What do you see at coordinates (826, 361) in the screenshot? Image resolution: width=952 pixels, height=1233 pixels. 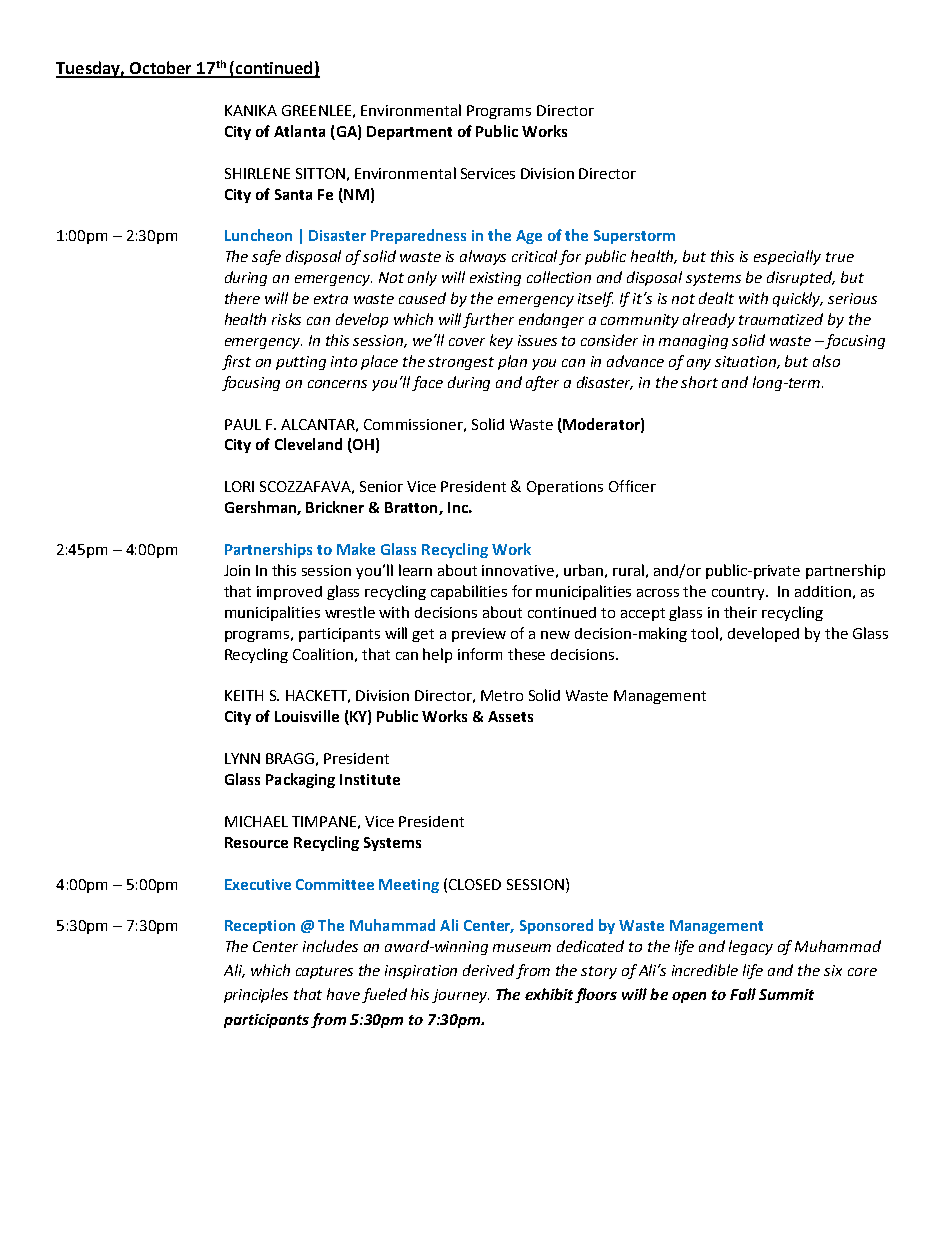 I see `also` at bounding box center [826, 361].
